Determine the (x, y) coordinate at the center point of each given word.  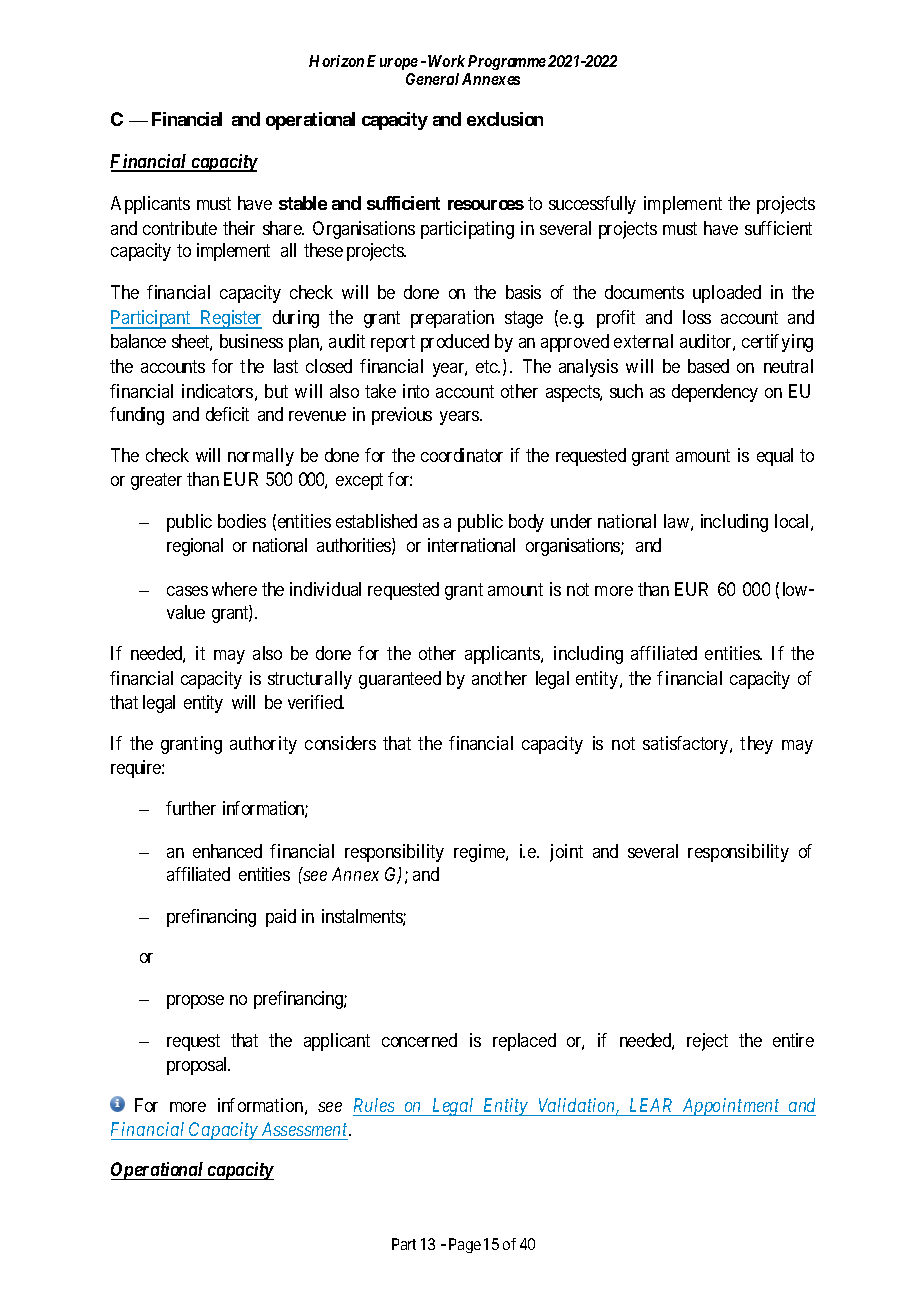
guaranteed (400, 680)
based (708, 366)
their (239, 228)
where (234, 589)
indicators (217, 391)
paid (281, 918)
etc (487, 366)
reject (707, 1042)
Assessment (306, 1129)
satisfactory (687, 745)
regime (480, 853)
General (432, 79)
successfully (592, 205)
